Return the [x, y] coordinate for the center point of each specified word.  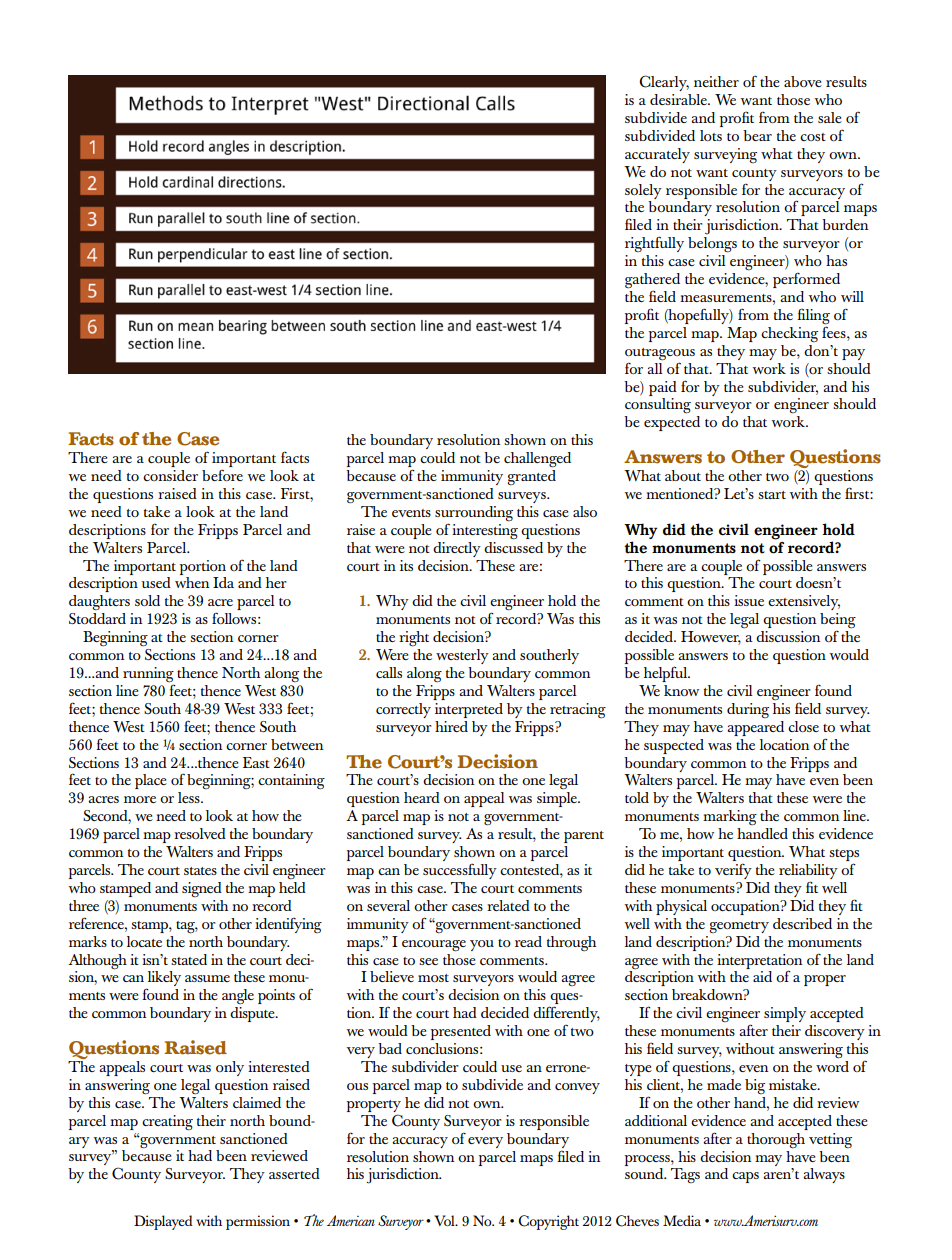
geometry [739, 927]
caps [745, 1177]
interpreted [469, 710]
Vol [445, 1220]
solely [643, 191]
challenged [537, 460]
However [711, 638]
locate [144, 941]
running [148, 676]
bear [757, 135]
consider [170, 475]
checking [789, 335]
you [482, 945]
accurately [657, 155]
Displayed [163, 1222]
